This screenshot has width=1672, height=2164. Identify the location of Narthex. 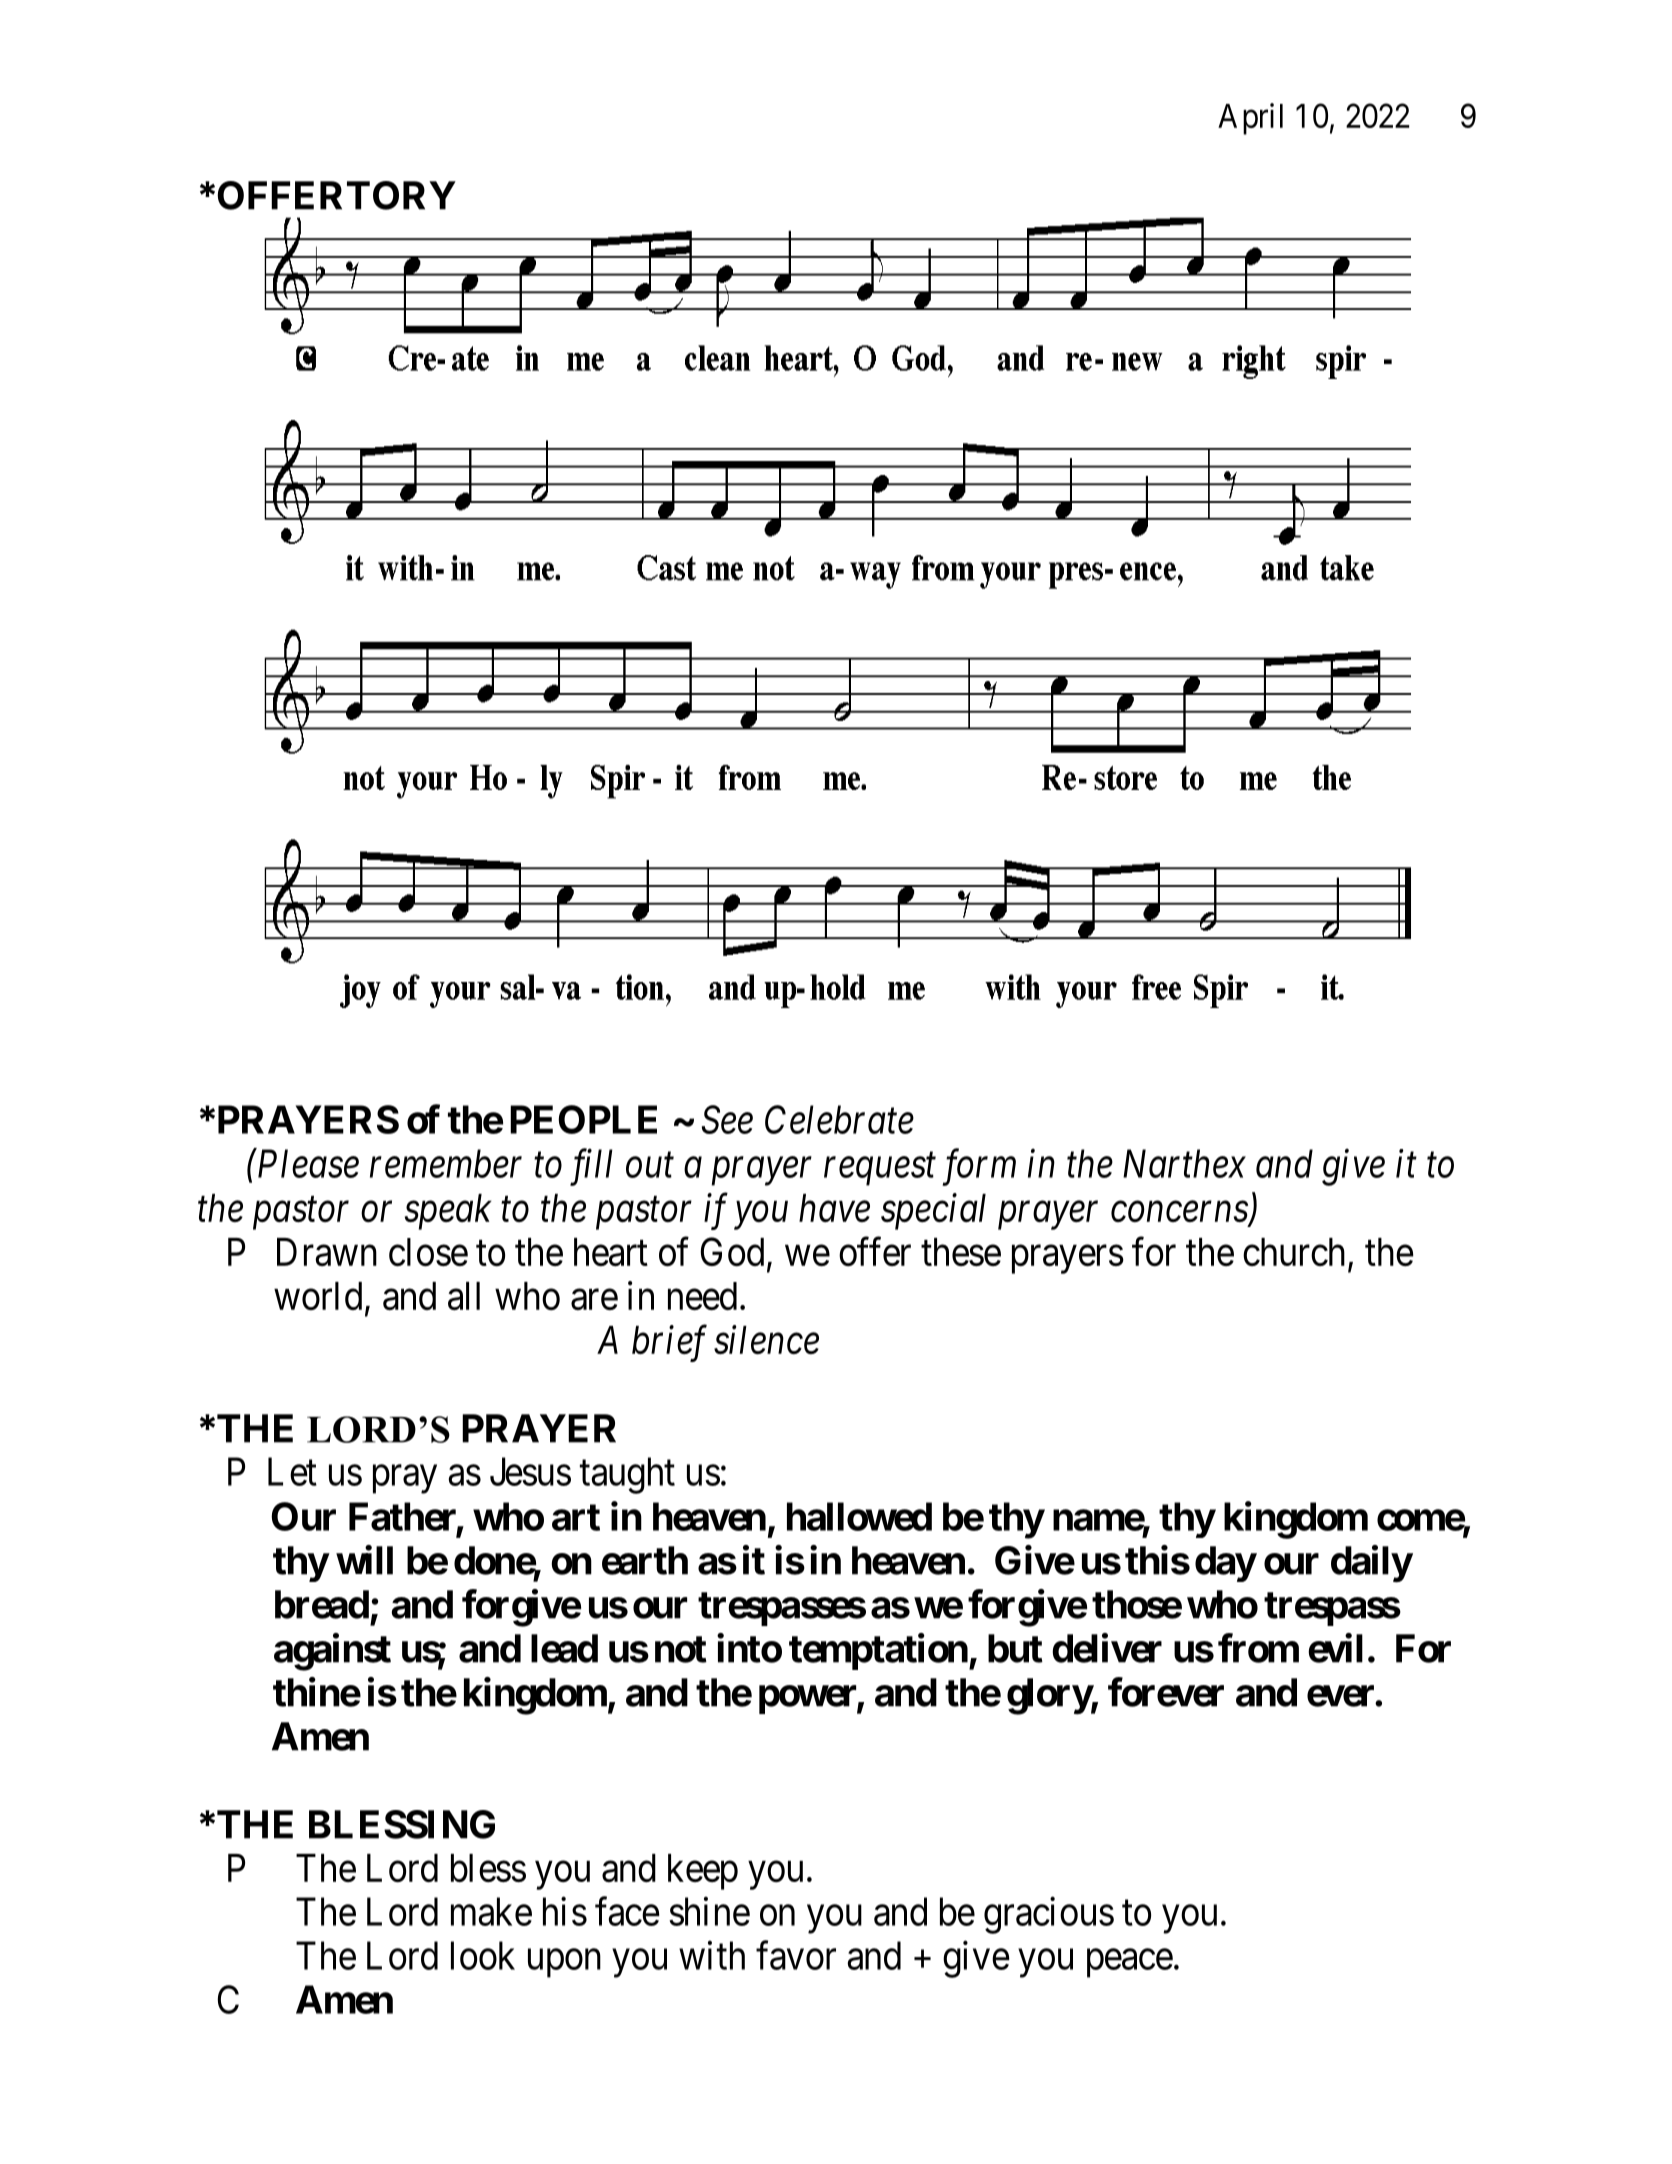
(1184, 1163).
